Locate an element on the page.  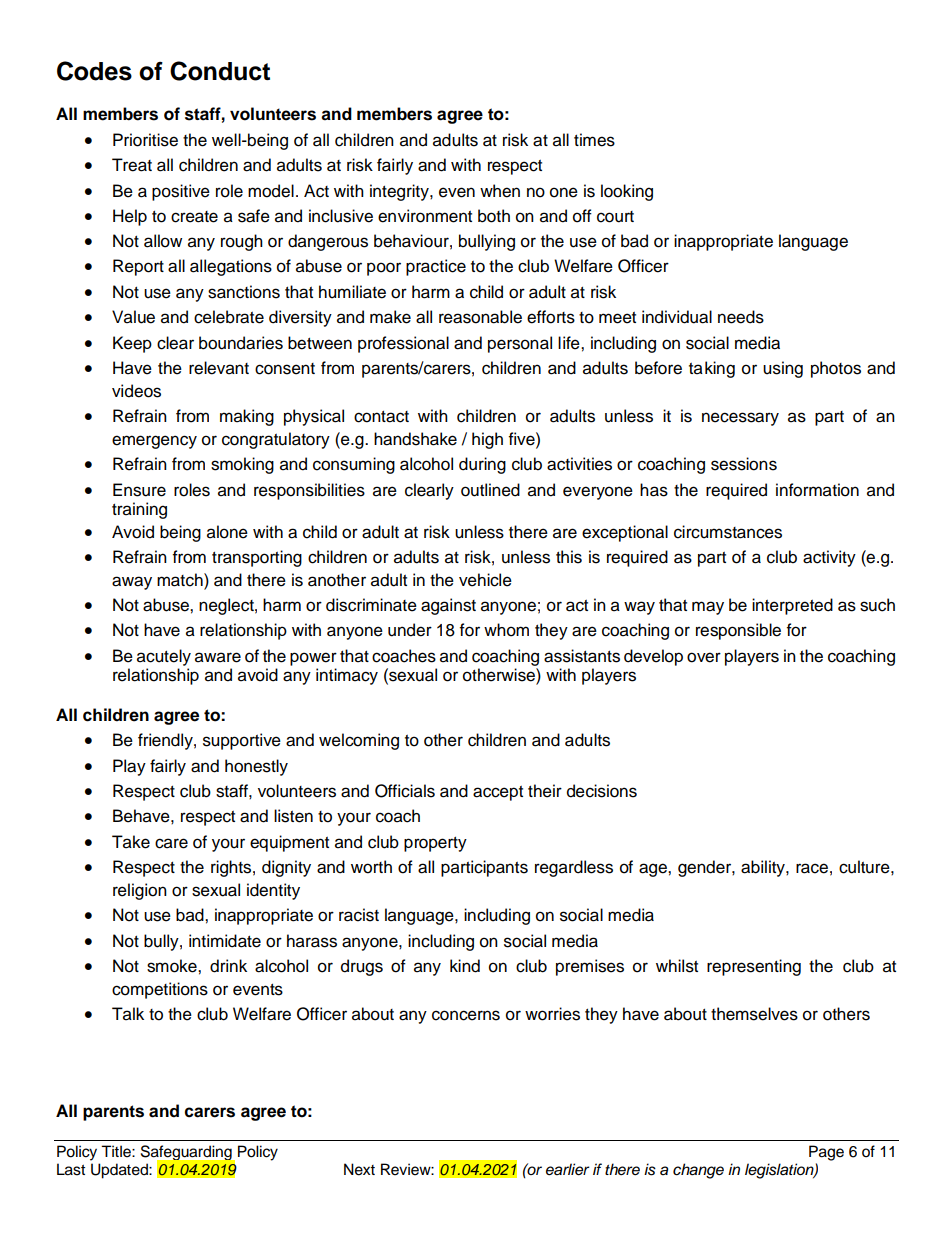
Updated is located at coordinates (120, 1171).
